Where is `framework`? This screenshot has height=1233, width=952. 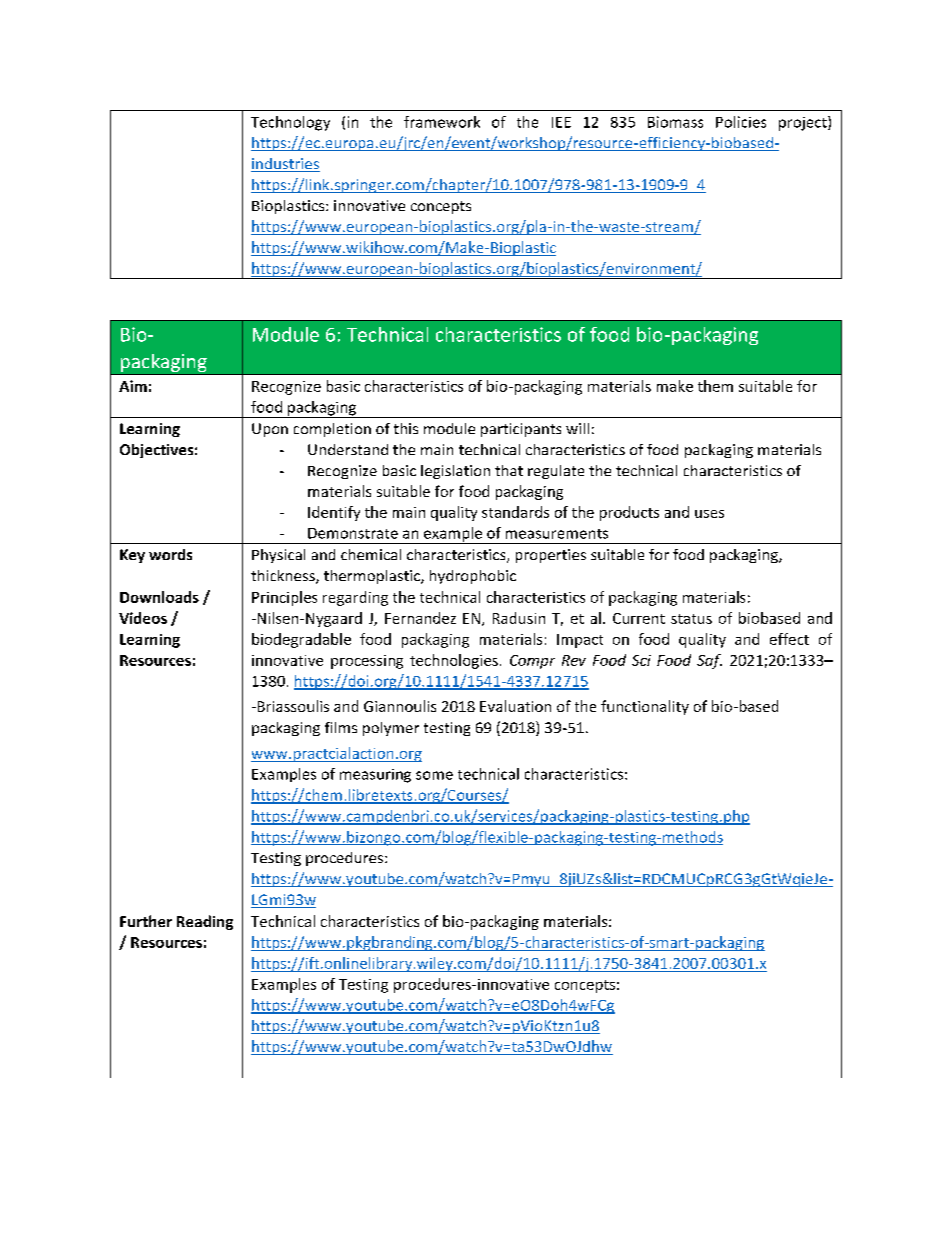
framework is located at coordinates (442, 122).
